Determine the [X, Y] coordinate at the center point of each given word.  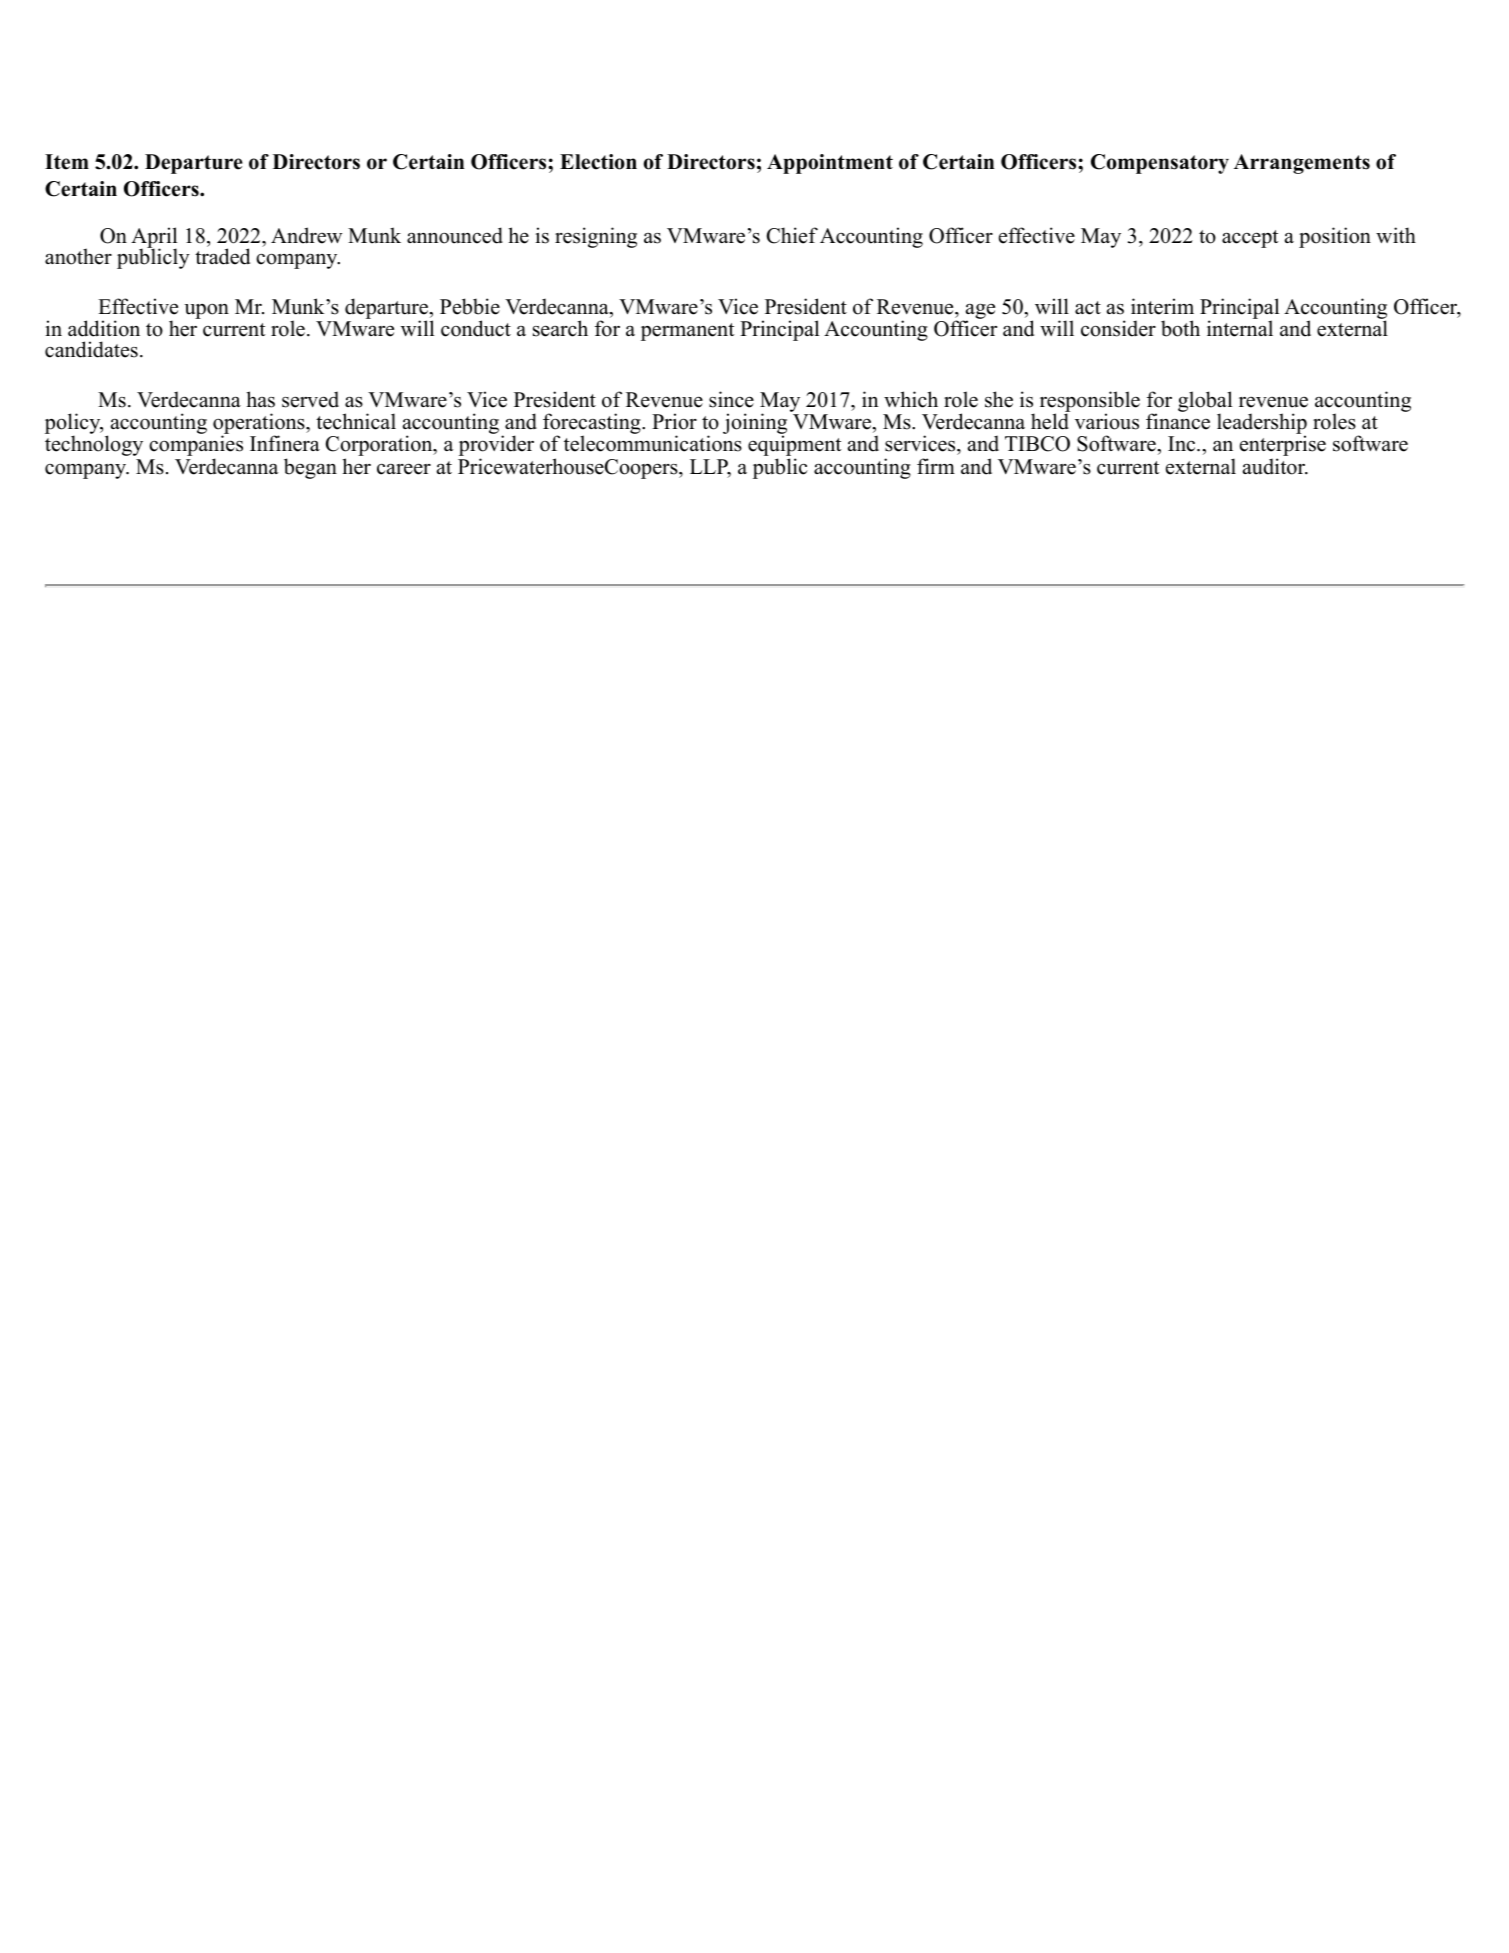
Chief [792, 235]
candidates [91, 349]
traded [222, 256]
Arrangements [1302, 164]
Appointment [830, 164]
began [310, 468]
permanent [688, 332]
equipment [795, 444]
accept [1250, 239]
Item [67, 162]
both [1180, 328]
